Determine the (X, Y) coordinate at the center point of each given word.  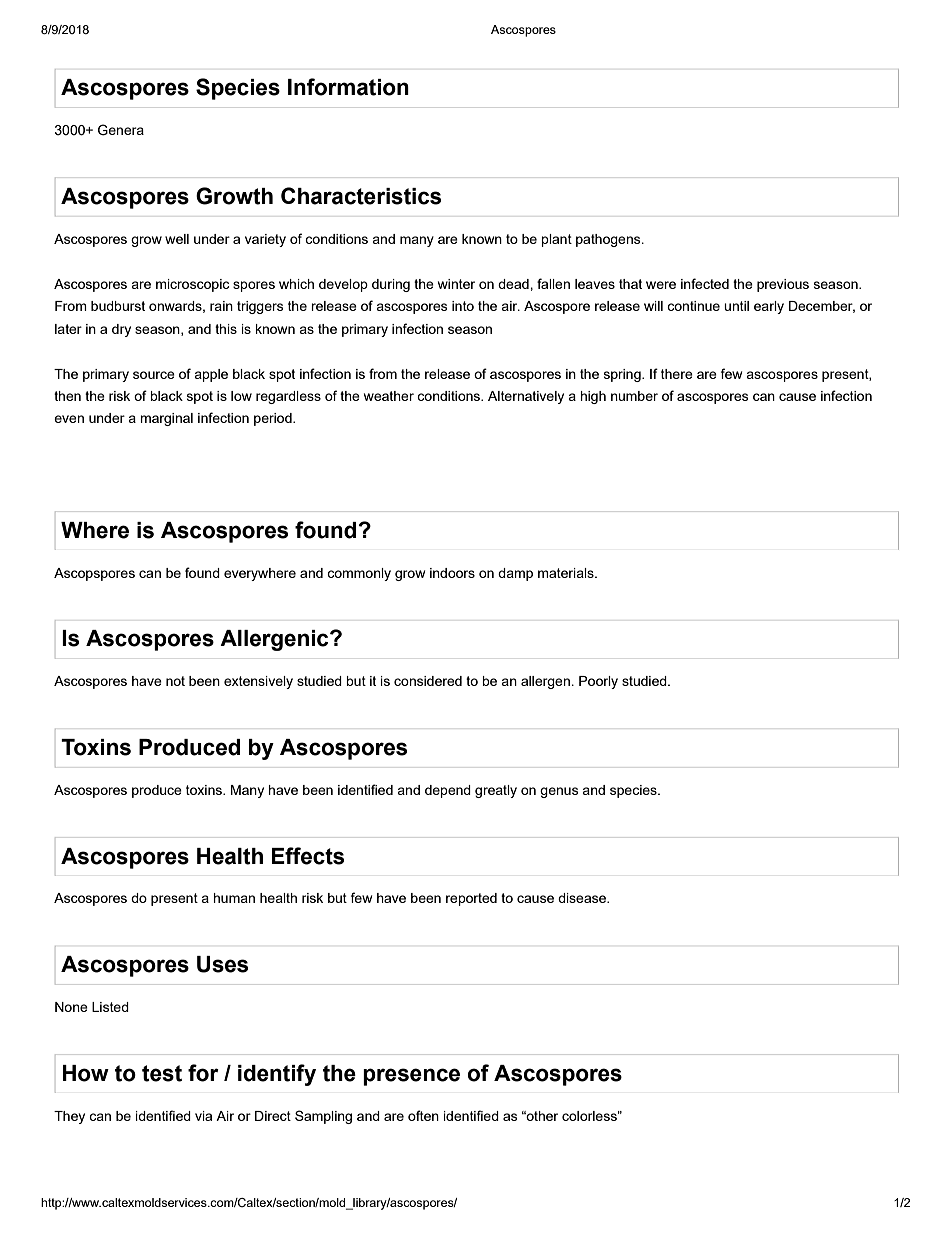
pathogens (609, 240)
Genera (121, 130)
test (162, 1073)
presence (411, 1077)
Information (348, 87)
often (423, 1115)
